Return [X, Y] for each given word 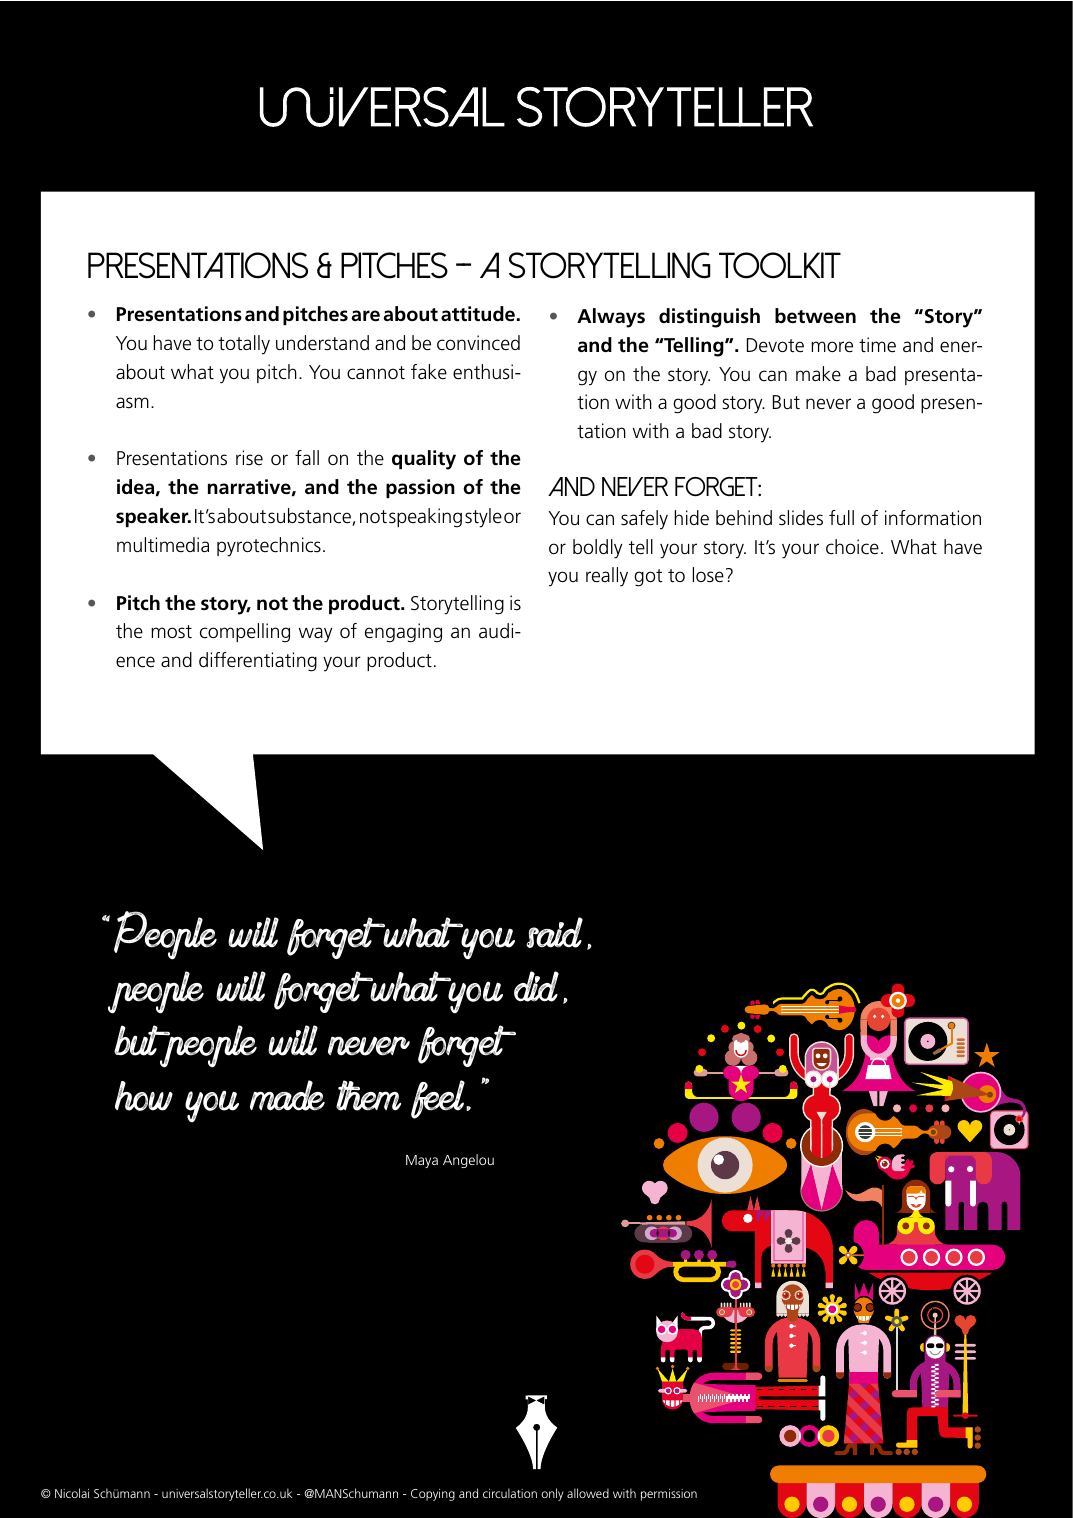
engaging [403, 633]
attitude [478, 314]
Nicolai [72, 1493]
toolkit [780, 265]
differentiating [258, 662]
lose [708, 575]
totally [244, 345]
